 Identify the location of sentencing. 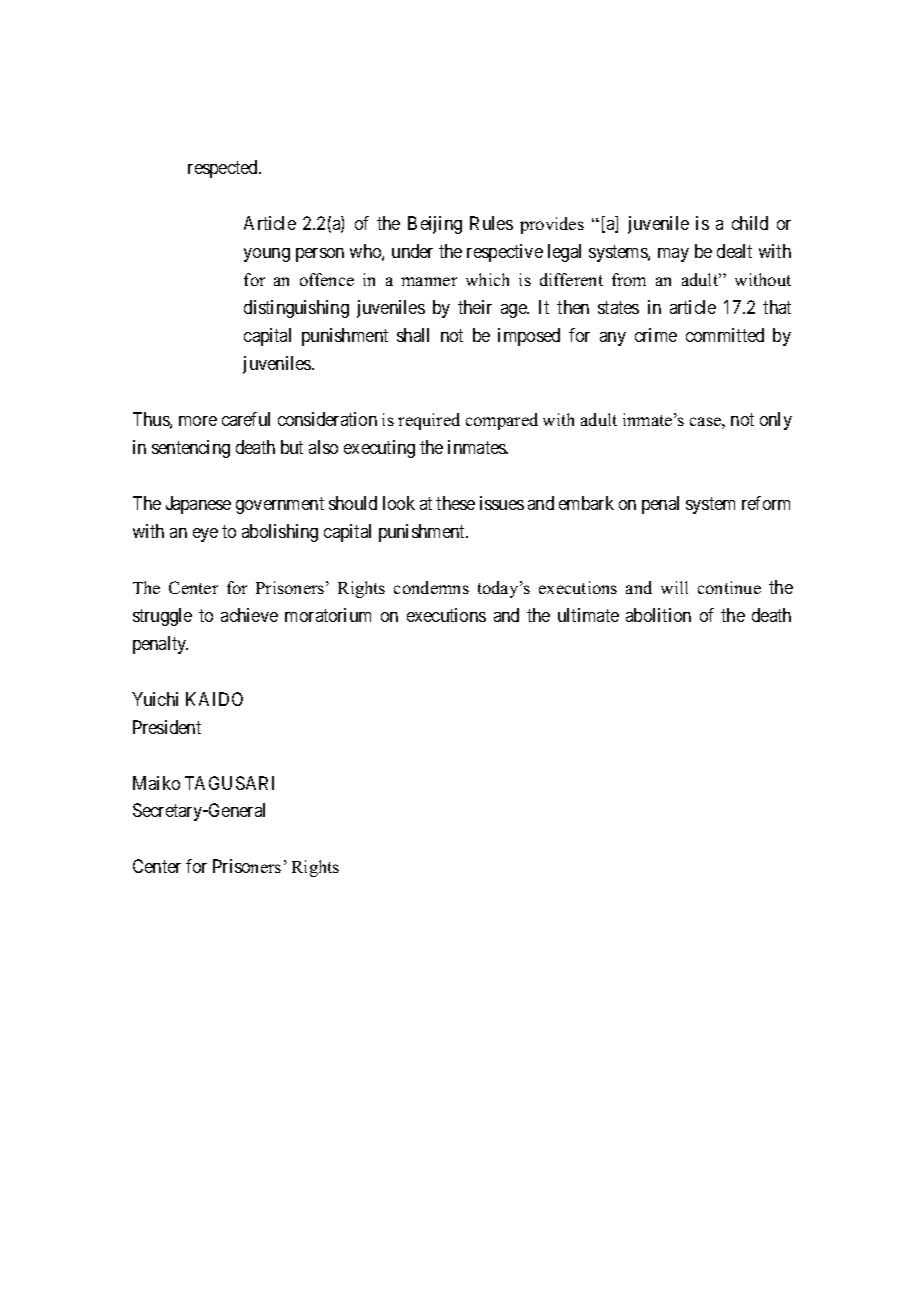
(191, 449).
